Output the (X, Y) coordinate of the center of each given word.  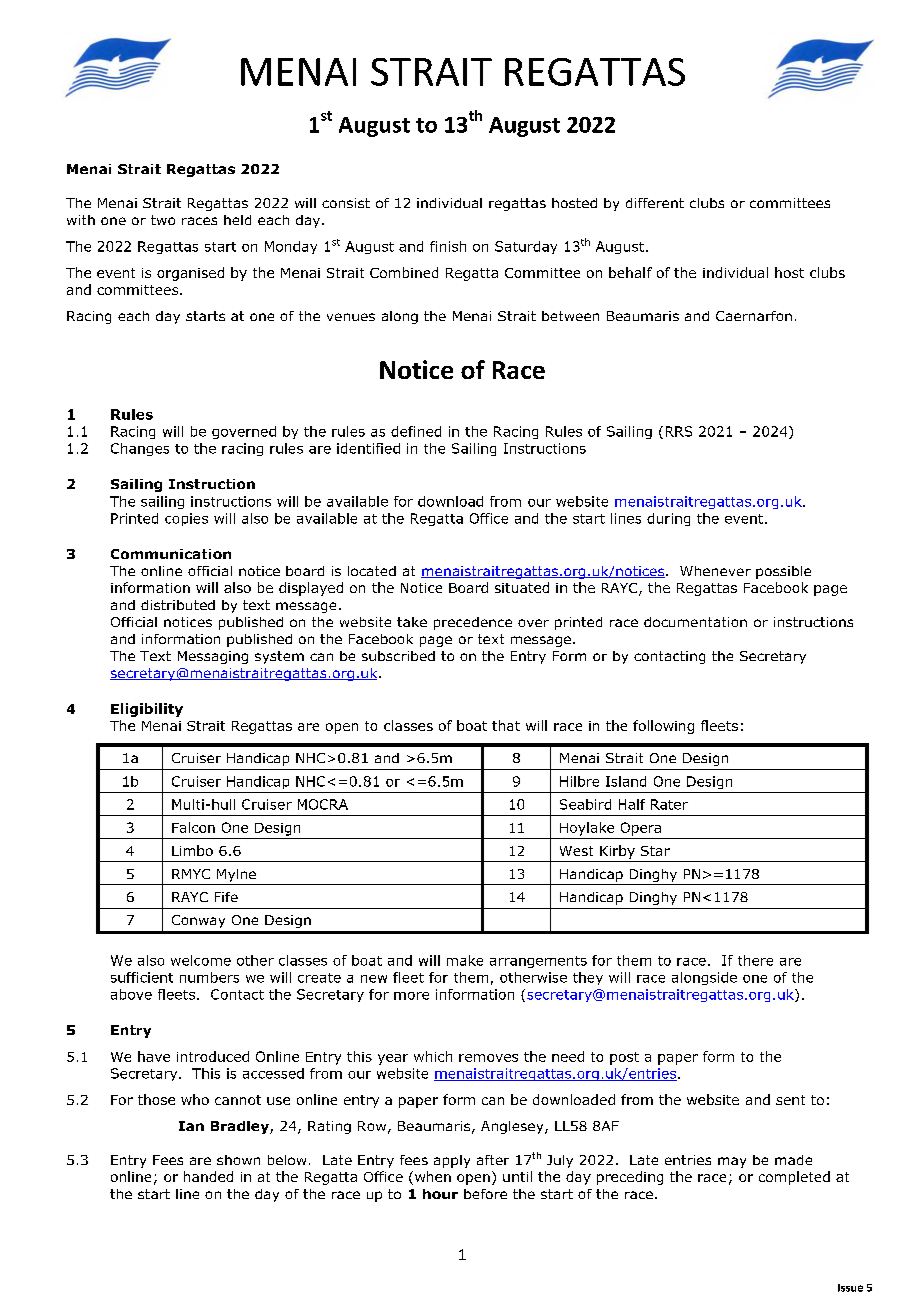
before (485, 1194)
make (465, 960)
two (163, 220)
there (755, 960)
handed (208, 1176)
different (655, 203)
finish (448, 246)
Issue (850, 1288)
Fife (226, 897)
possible (783, 572)
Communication (171, 554)
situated (522, 587)
